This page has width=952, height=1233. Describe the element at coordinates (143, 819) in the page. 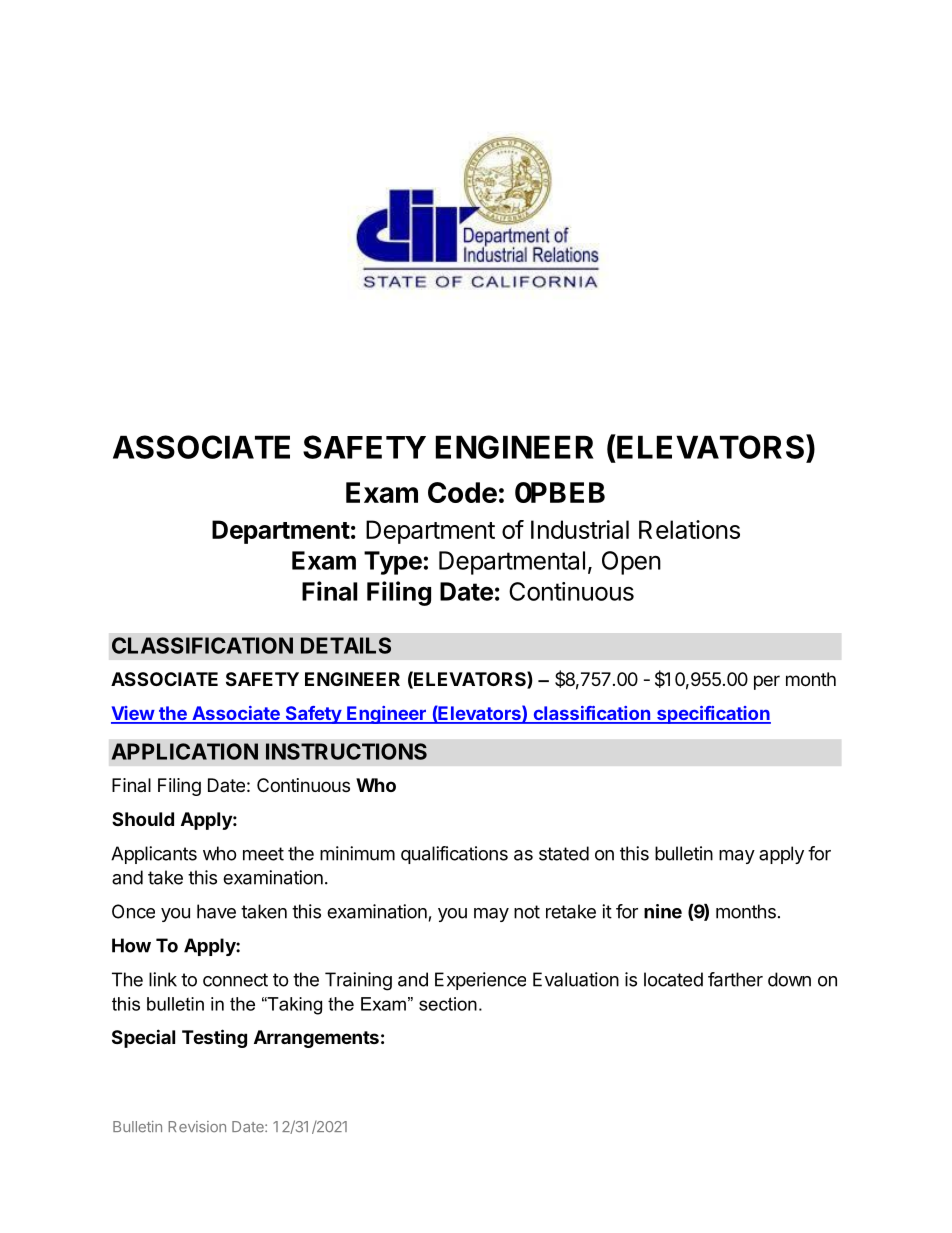

I see `Should` at that location.
